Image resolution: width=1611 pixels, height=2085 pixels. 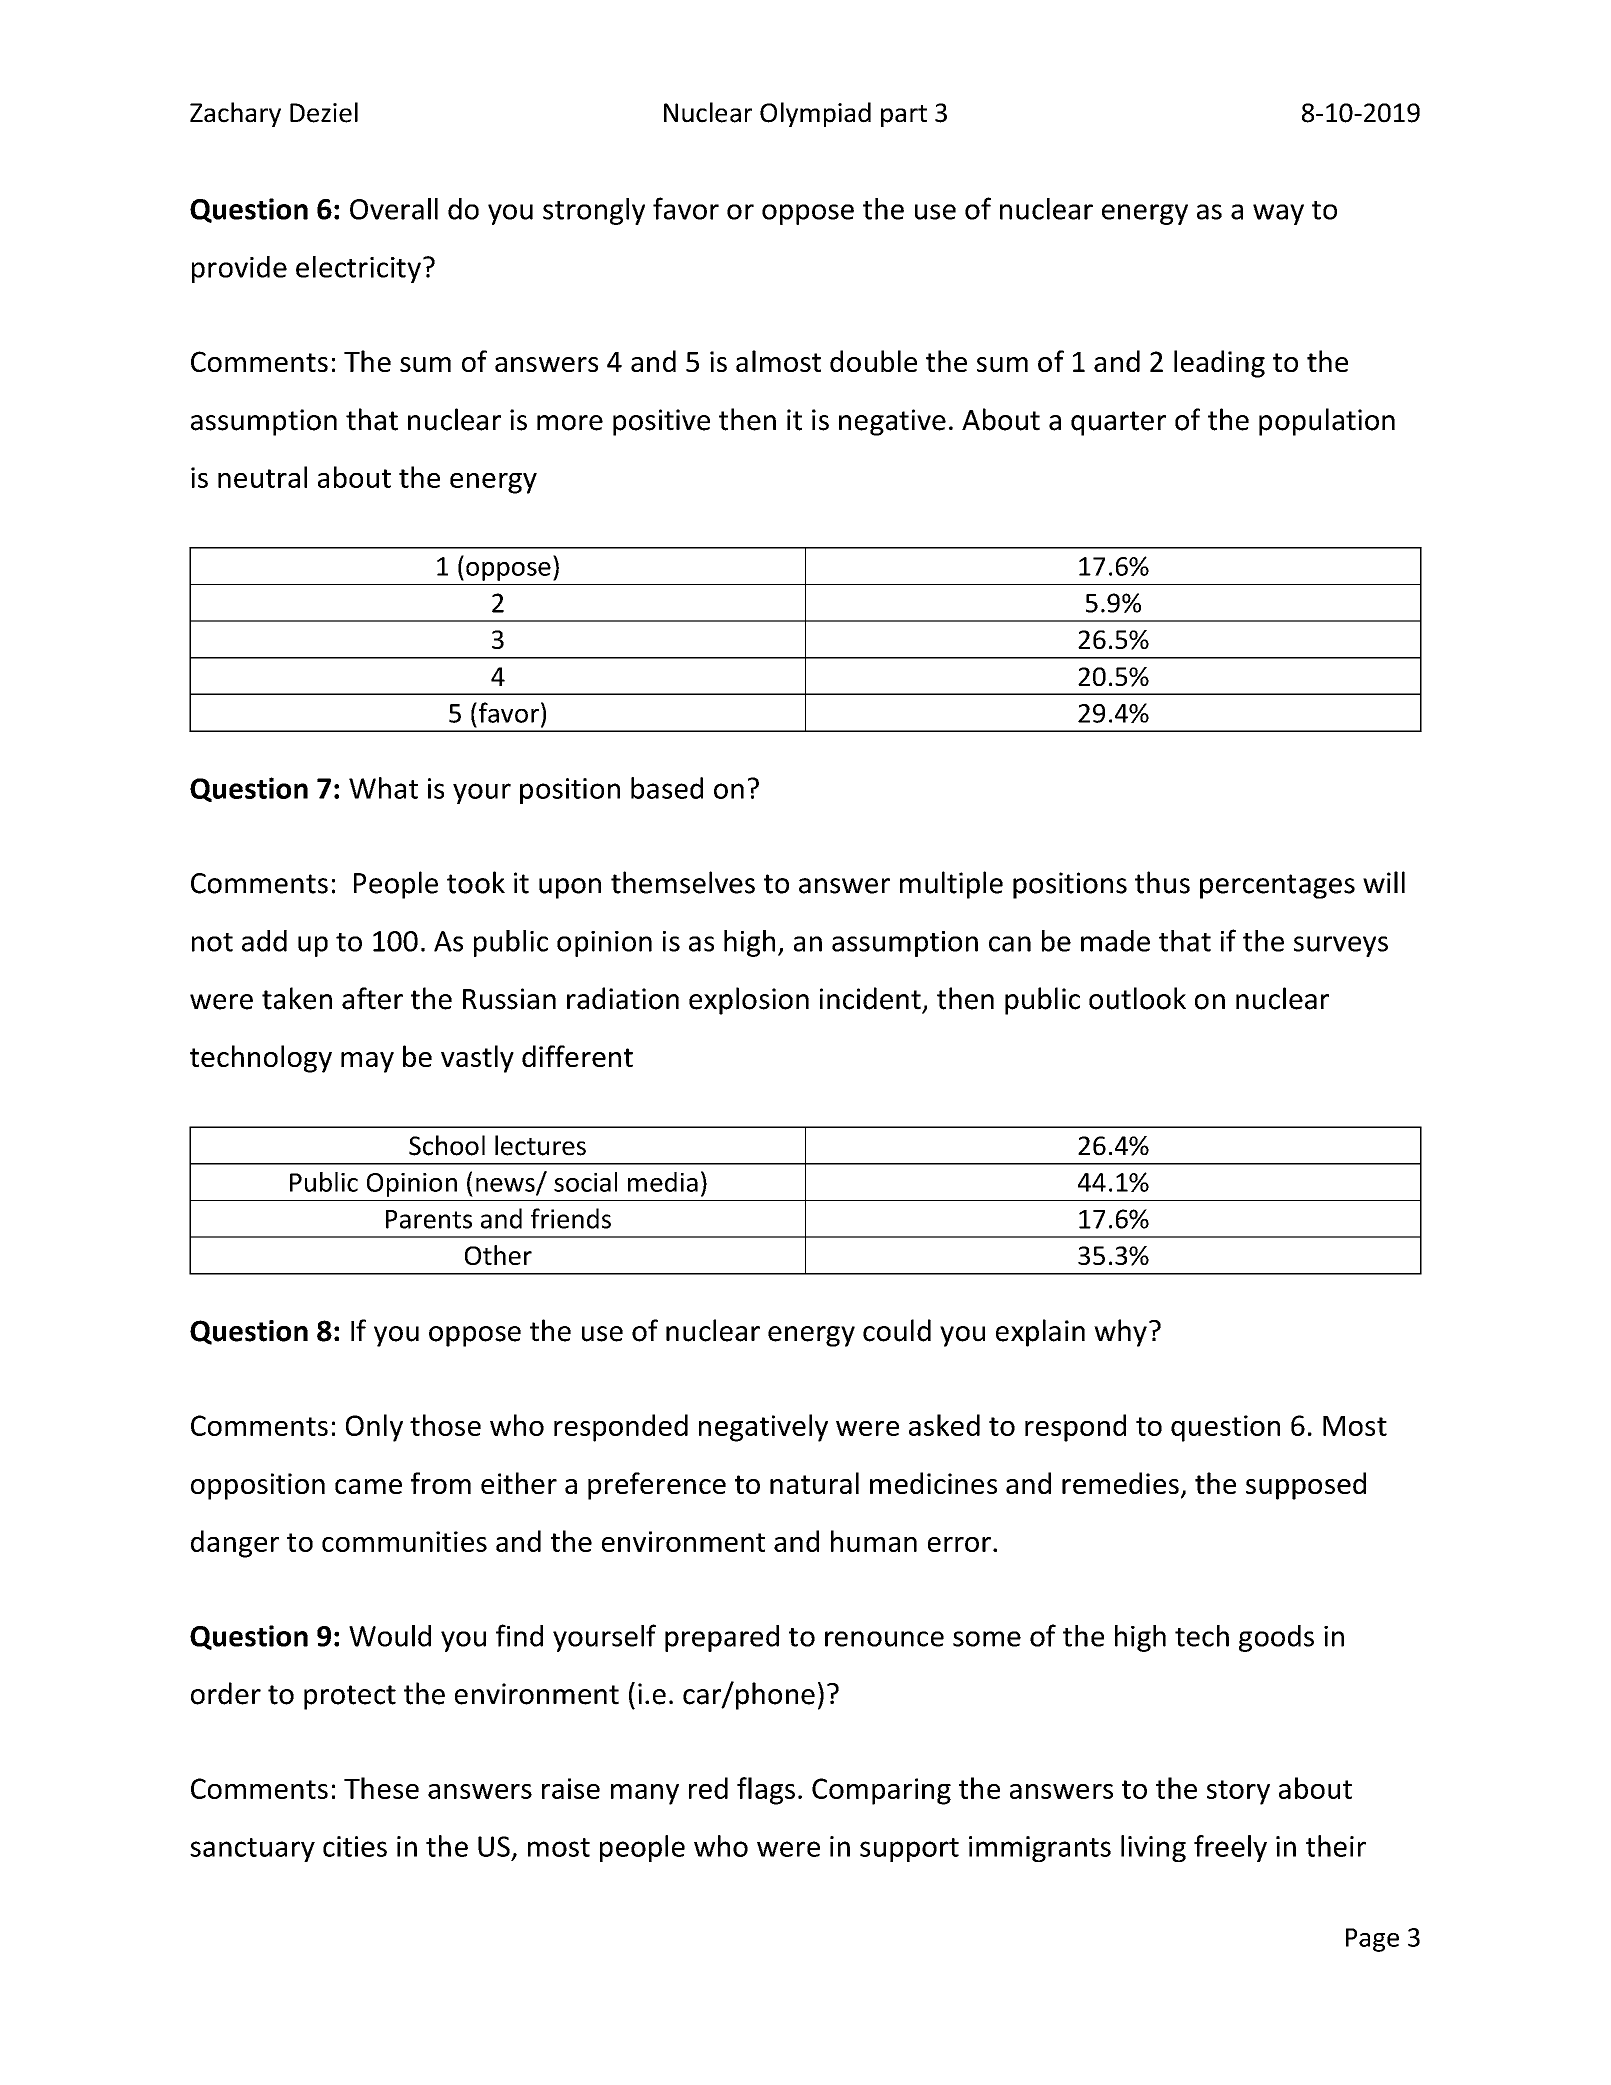 What do you see at coordinates (1230, 1848) in the screenshot?
I see `freely` at bounding box center [1230, 1848].
